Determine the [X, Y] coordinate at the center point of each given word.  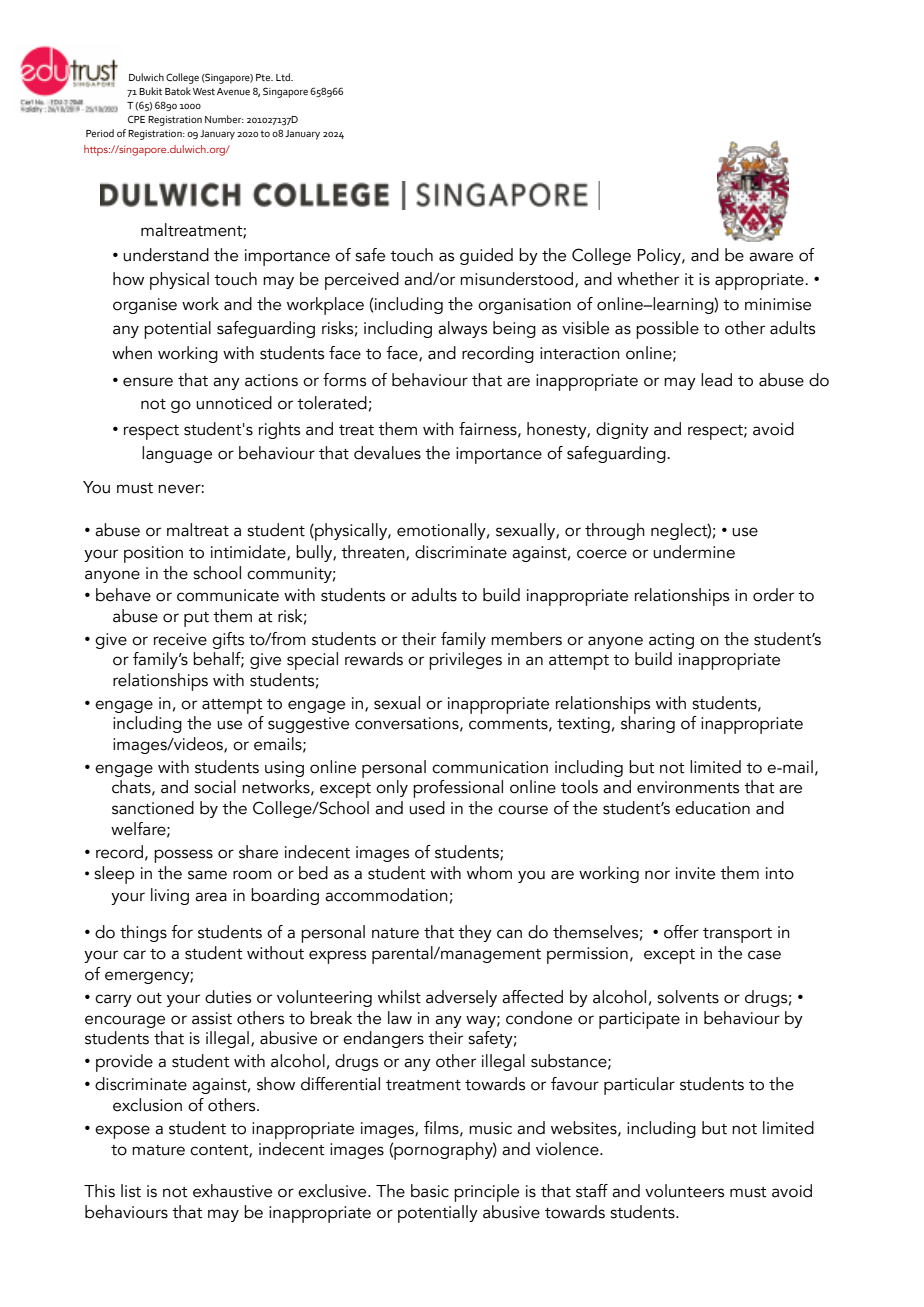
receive [180, 639]
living [170, 896]
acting [671, 641]
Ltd [284, 77]
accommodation [386, 895]
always [462, 329]
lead [716, 380]
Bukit [150, 91]
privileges [465, 661]
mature [158, 1150]
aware [771, 257]
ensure [148, 382]
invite [695, 873]
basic [430, 1191]
